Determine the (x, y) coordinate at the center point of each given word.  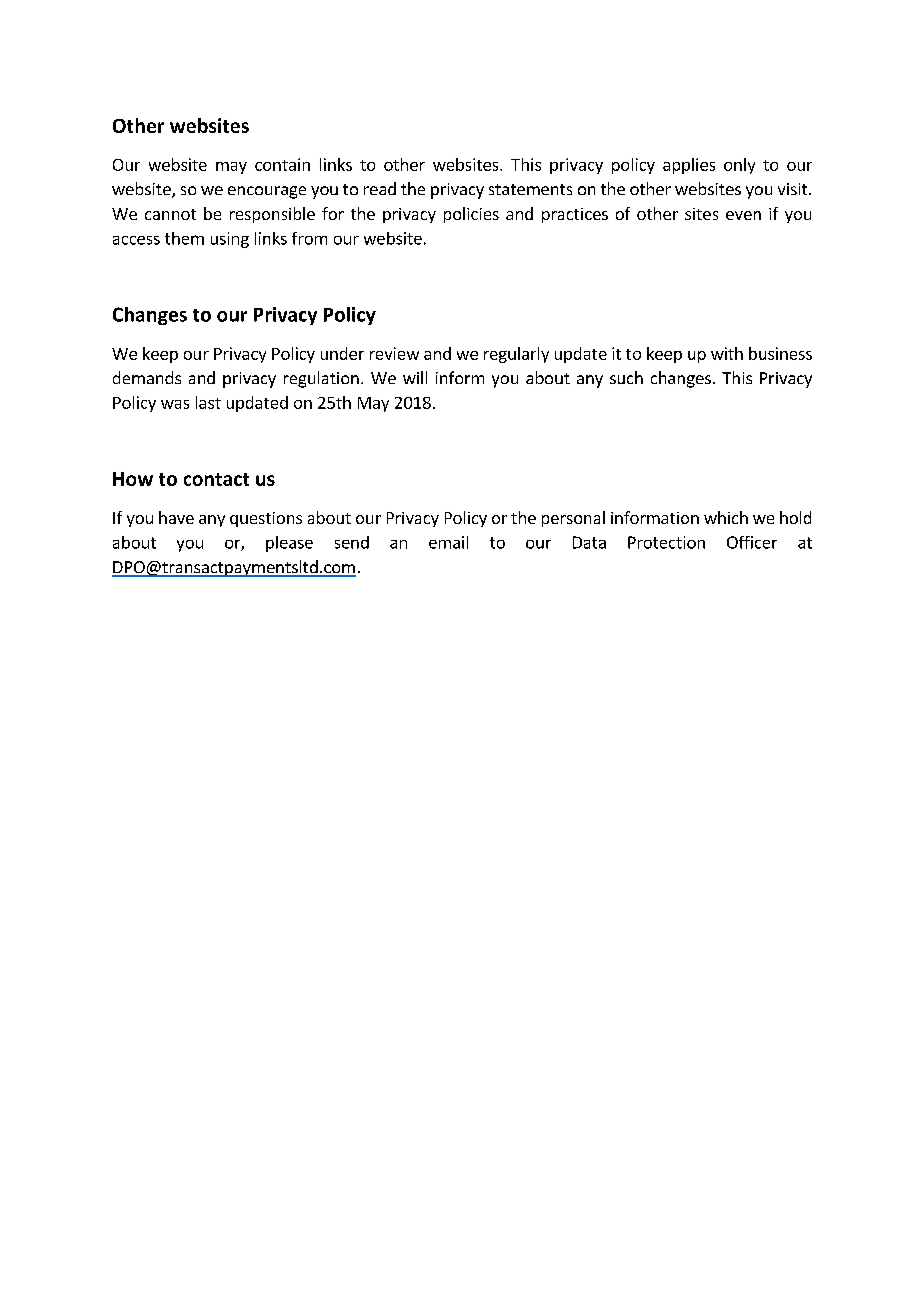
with (727, 353)
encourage (267, 192)
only (739, 166)
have (176, 517)
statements (530, 189)
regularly (516, 355)
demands (147, 377)
